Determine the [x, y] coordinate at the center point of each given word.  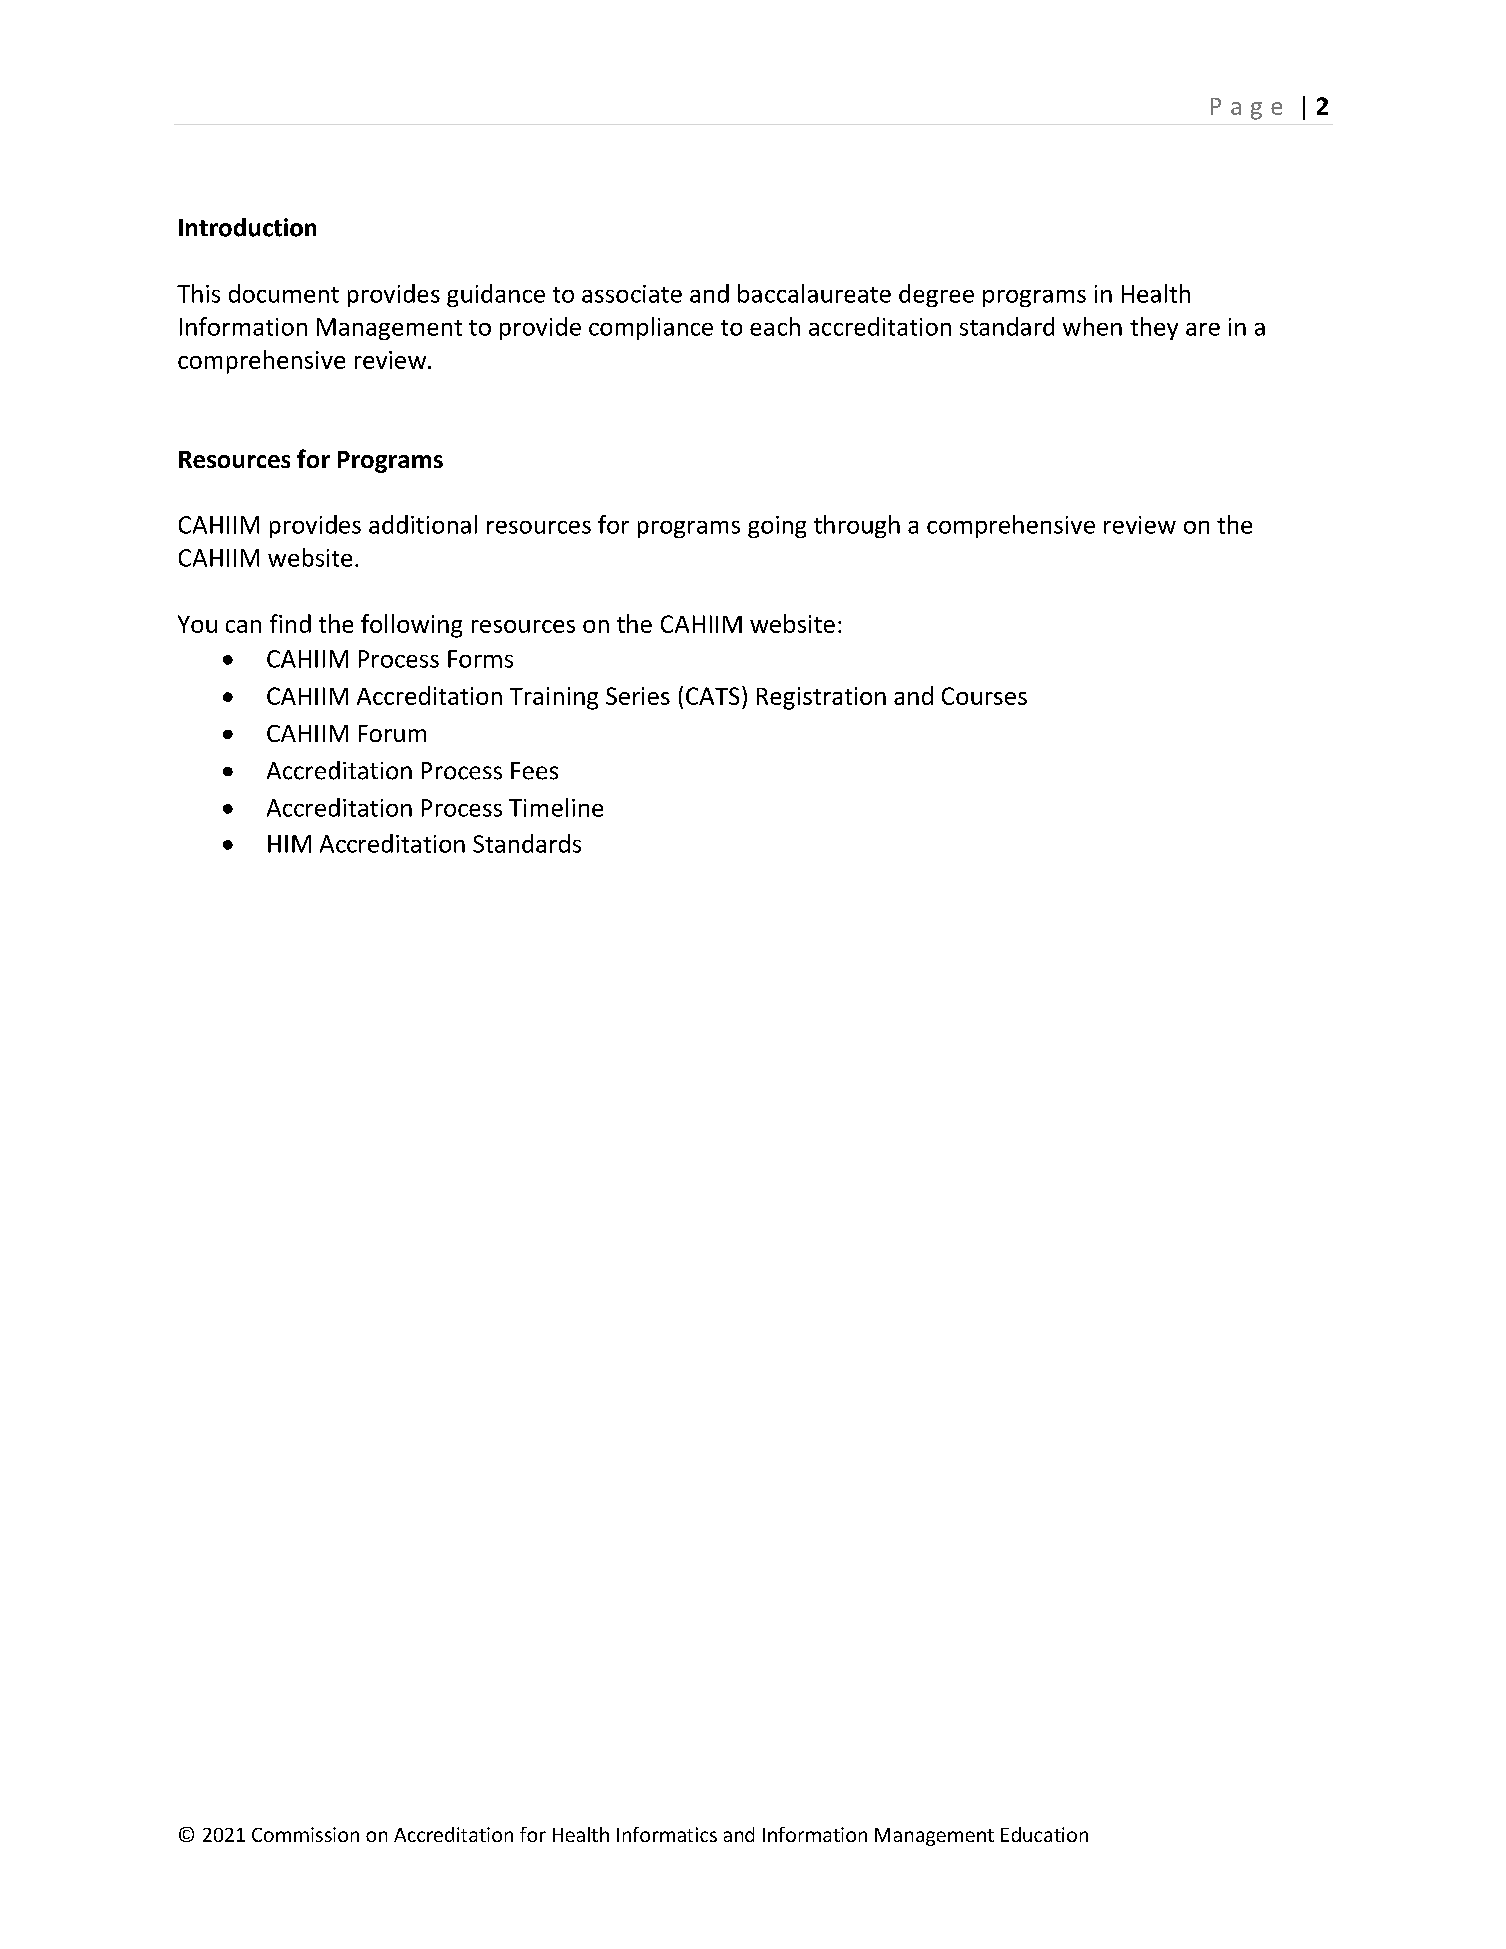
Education [1044, 1834]
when [1092, 326]
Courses [984, 696]
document [284, 293]
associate [632, 294]
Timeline [556, 807]
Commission [305, 1834]
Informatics [667, 1834]
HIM [289, 844]
